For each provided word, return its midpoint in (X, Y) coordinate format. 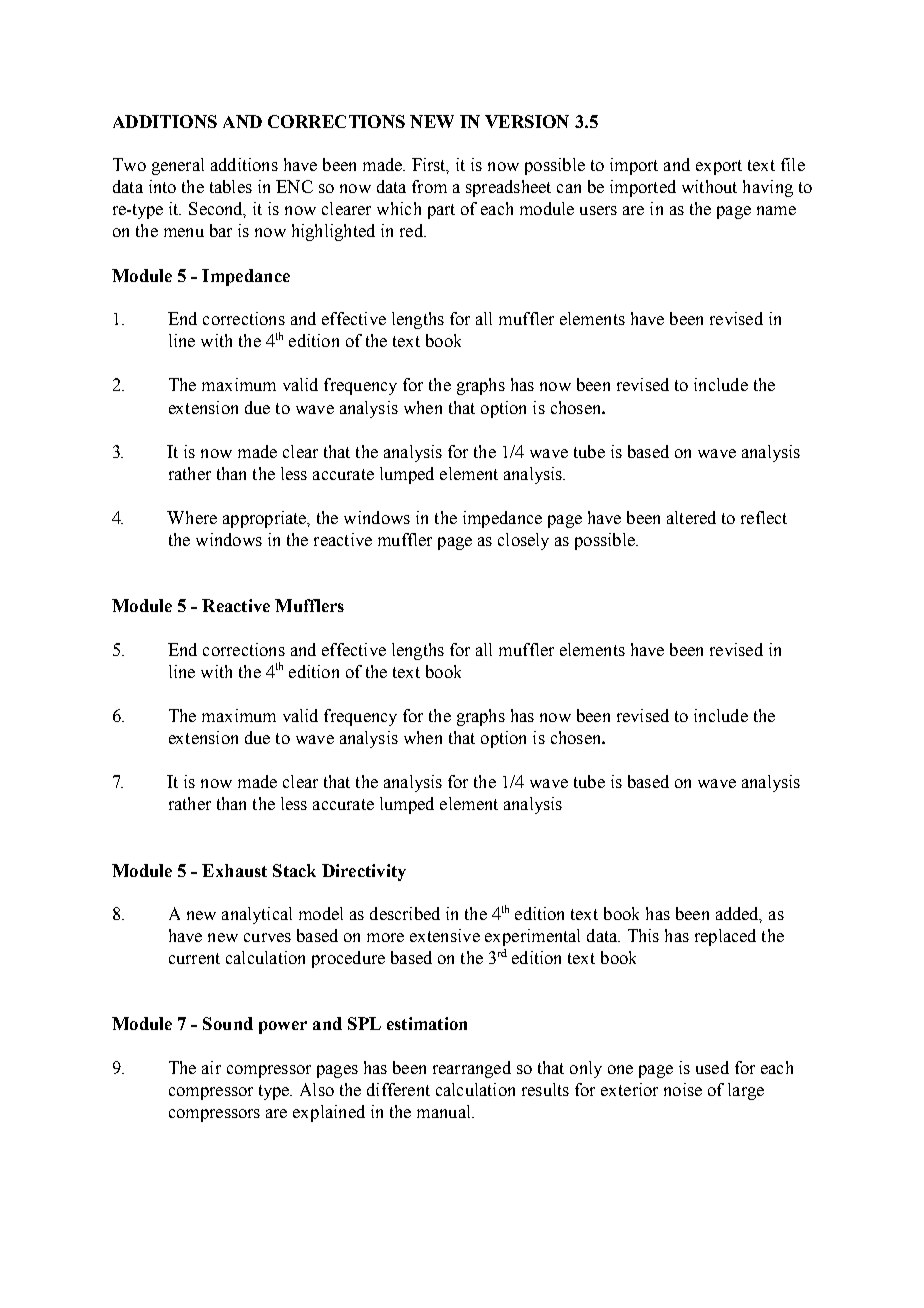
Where (192, 517)
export (719, 167)
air (211, 1067)
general (178, 166)
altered (691, 517)
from (429, 186)
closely (523, 541)
